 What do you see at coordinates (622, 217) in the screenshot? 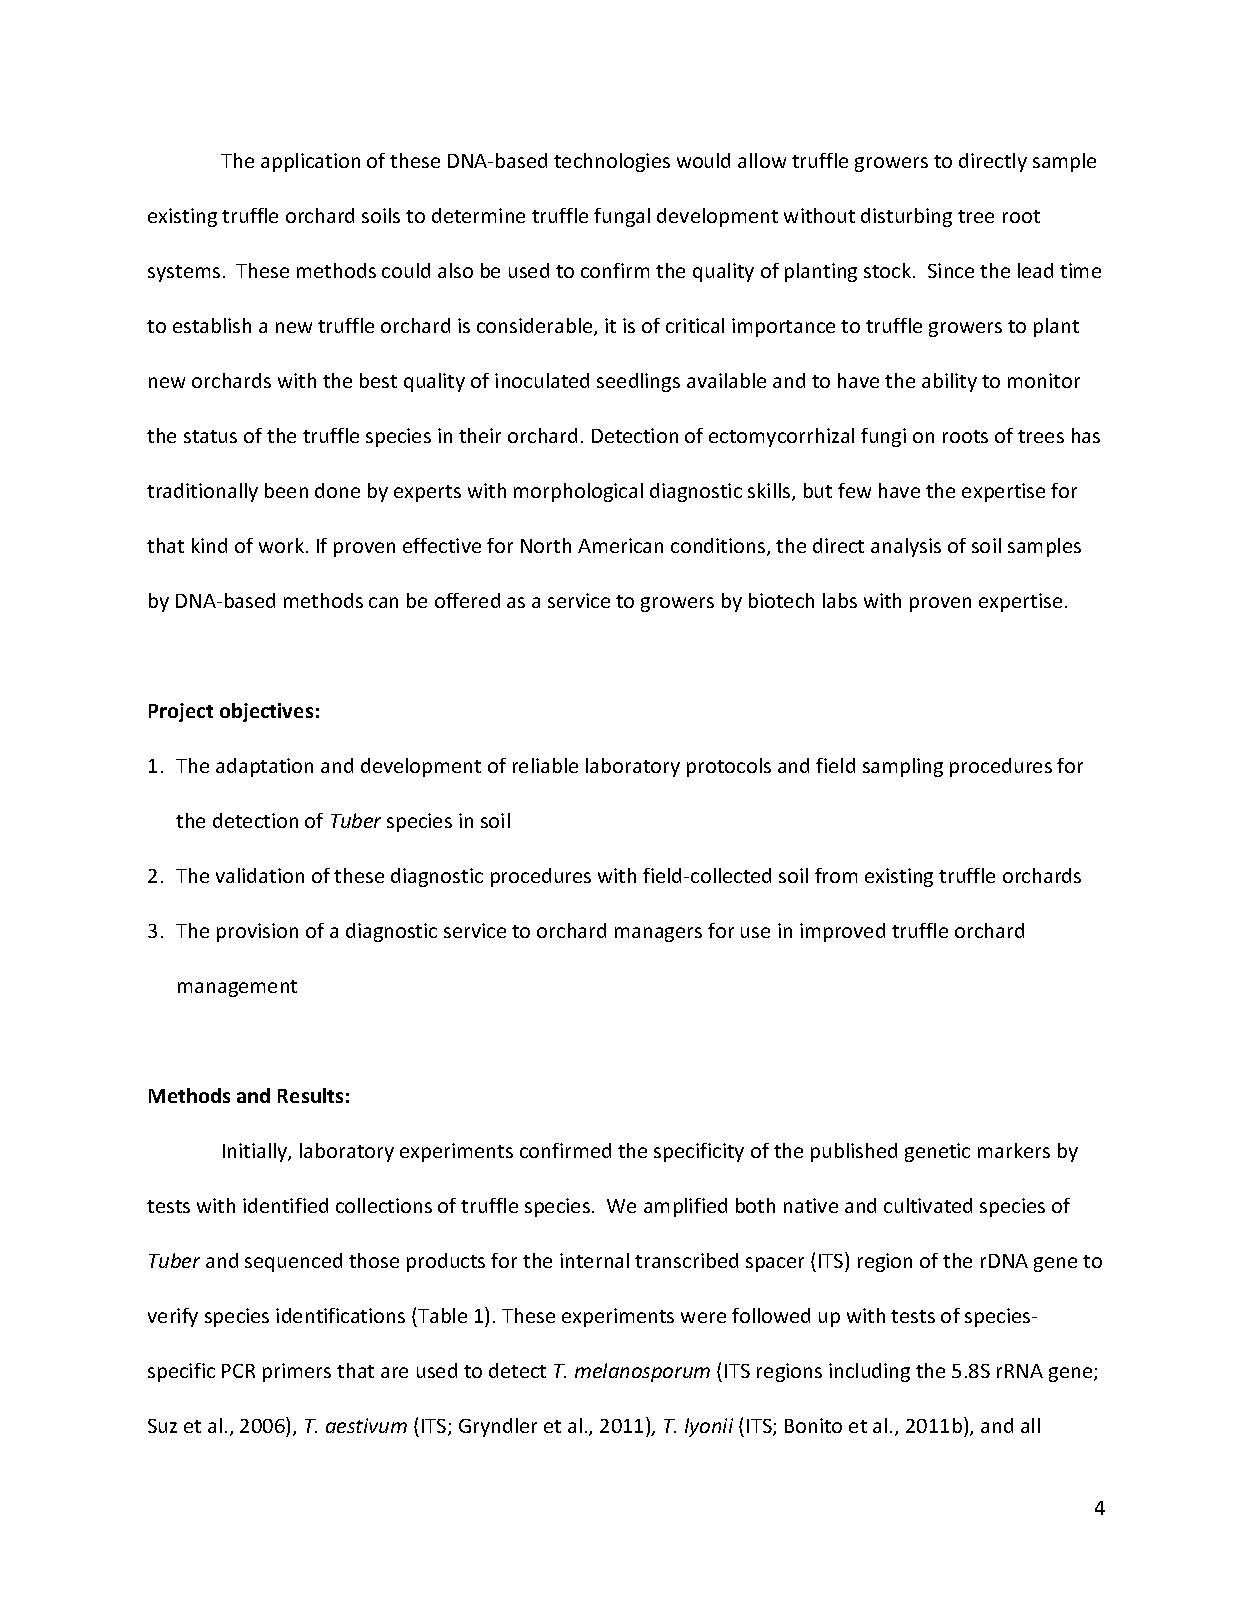
I see `fungal` at bounding box center [622, 217].
